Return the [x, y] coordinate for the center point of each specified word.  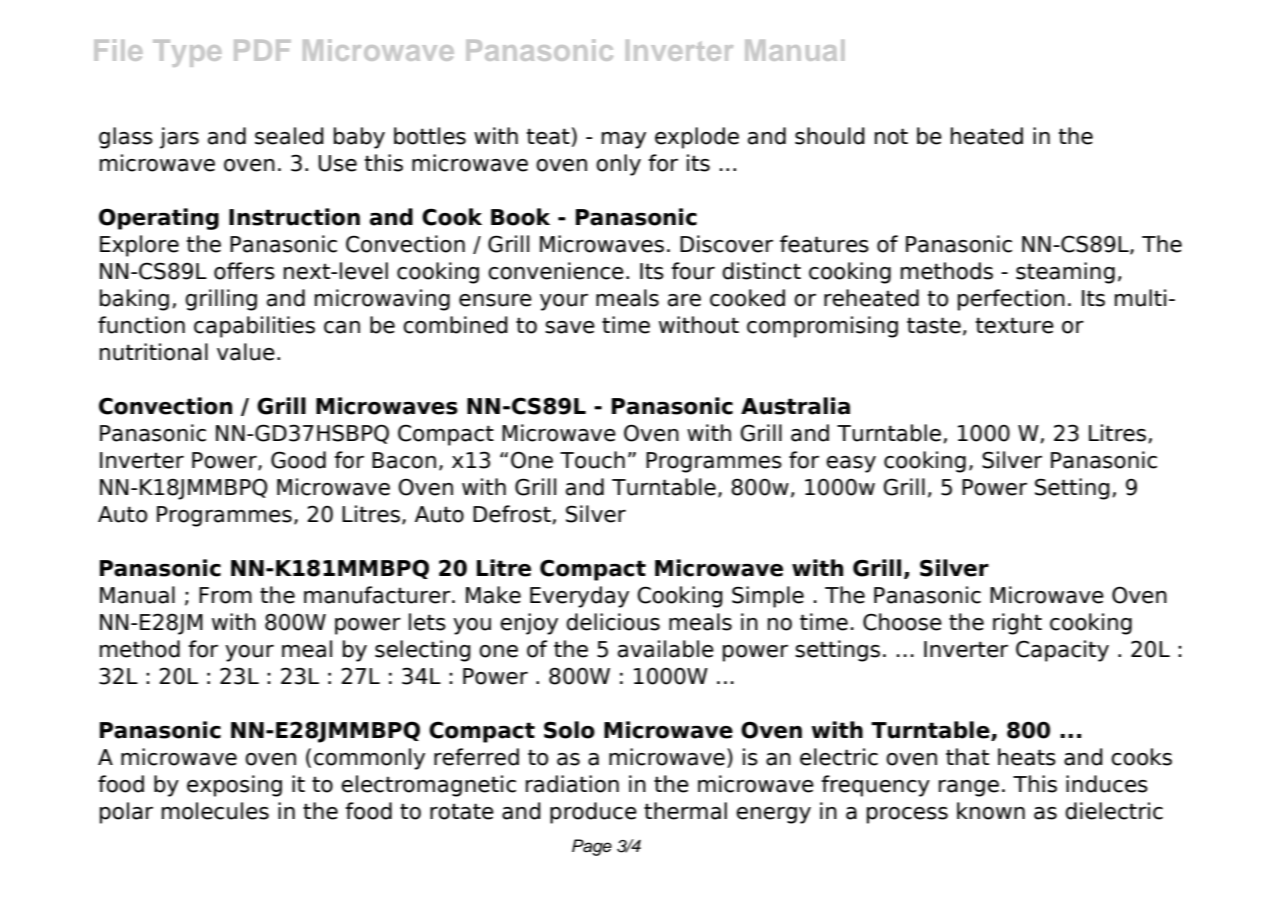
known [991, 811]
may [624, 140]
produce [593, 813]
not [891, 136]
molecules [215, 811]
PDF [262, 50]
